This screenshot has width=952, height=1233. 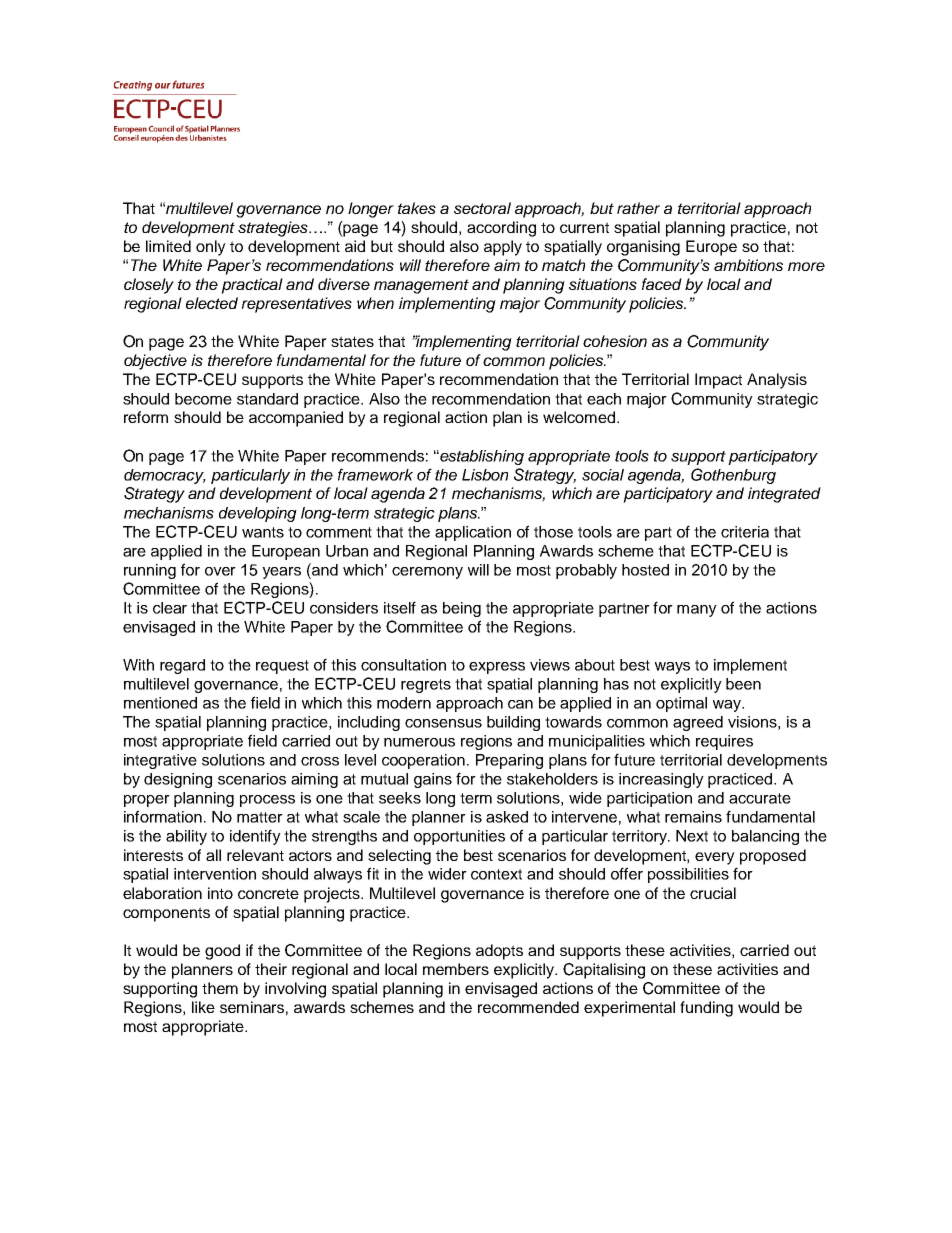 What do you see at coordinates (501, 229) in the screenshot?
I see `according` at bounding box center [501, 229].
